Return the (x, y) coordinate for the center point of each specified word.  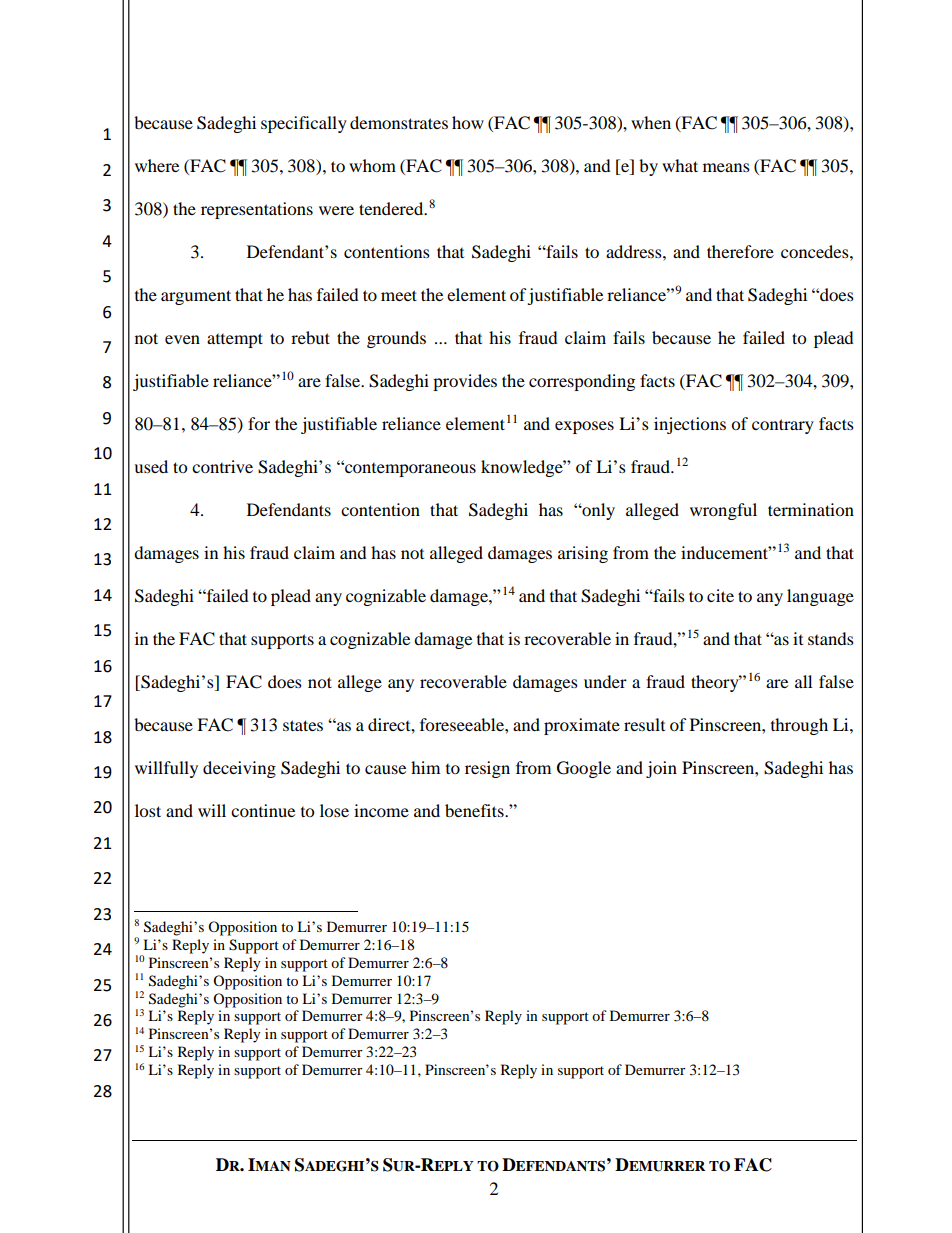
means (726, 167)
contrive (222, 466)
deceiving (239, 769)
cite (720, 595)
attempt (235, 340)
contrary (783, 426)
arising (583, 554)
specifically (304, 124)
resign (487, 769)
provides (465, 382)
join (661, 769)
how (468, 122)
